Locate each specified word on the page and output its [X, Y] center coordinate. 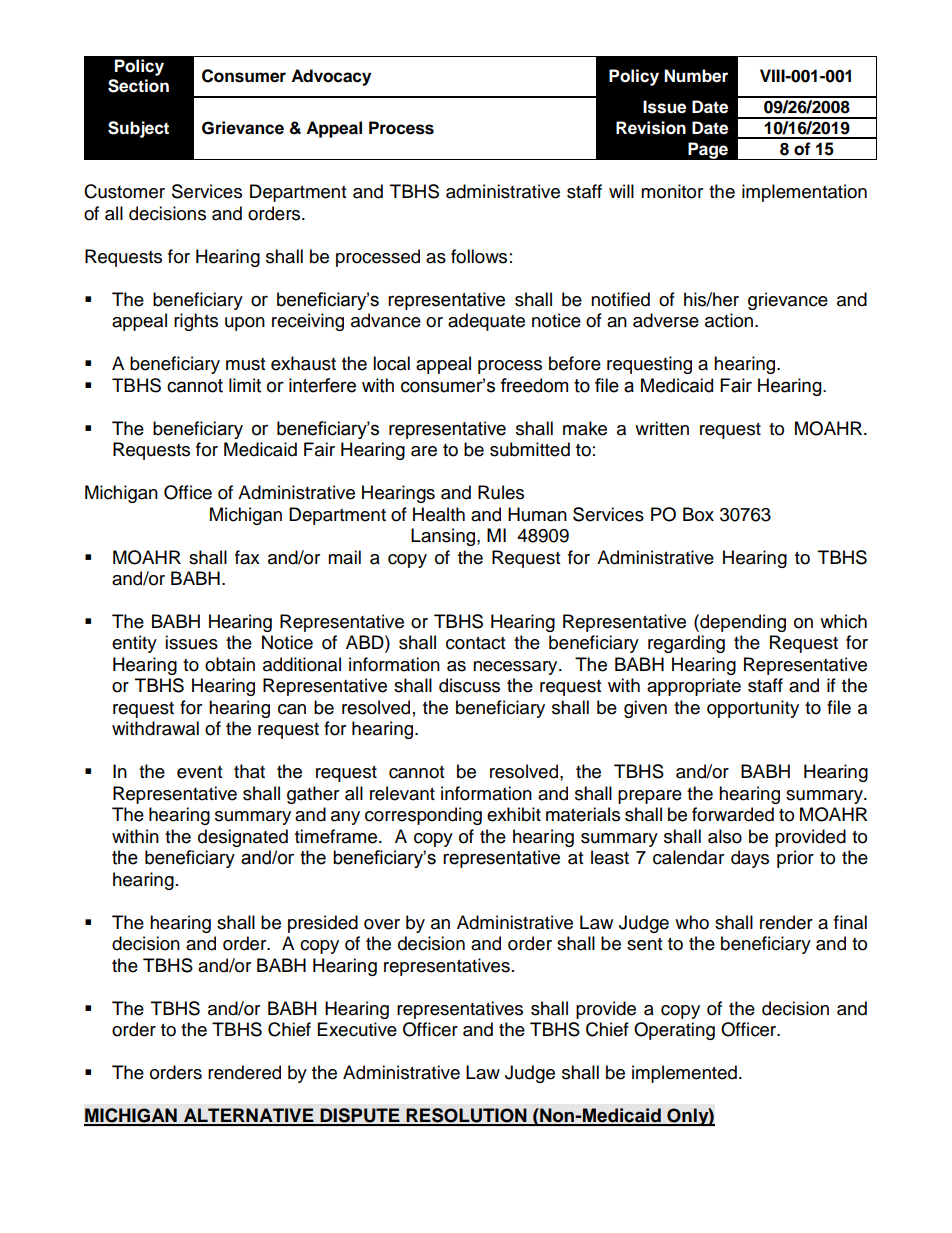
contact [475, 643]
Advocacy [331, 77]
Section [138, 86]
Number [696, 76]
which [843, 621]
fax [247, 557]
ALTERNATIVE [249, 1116]
